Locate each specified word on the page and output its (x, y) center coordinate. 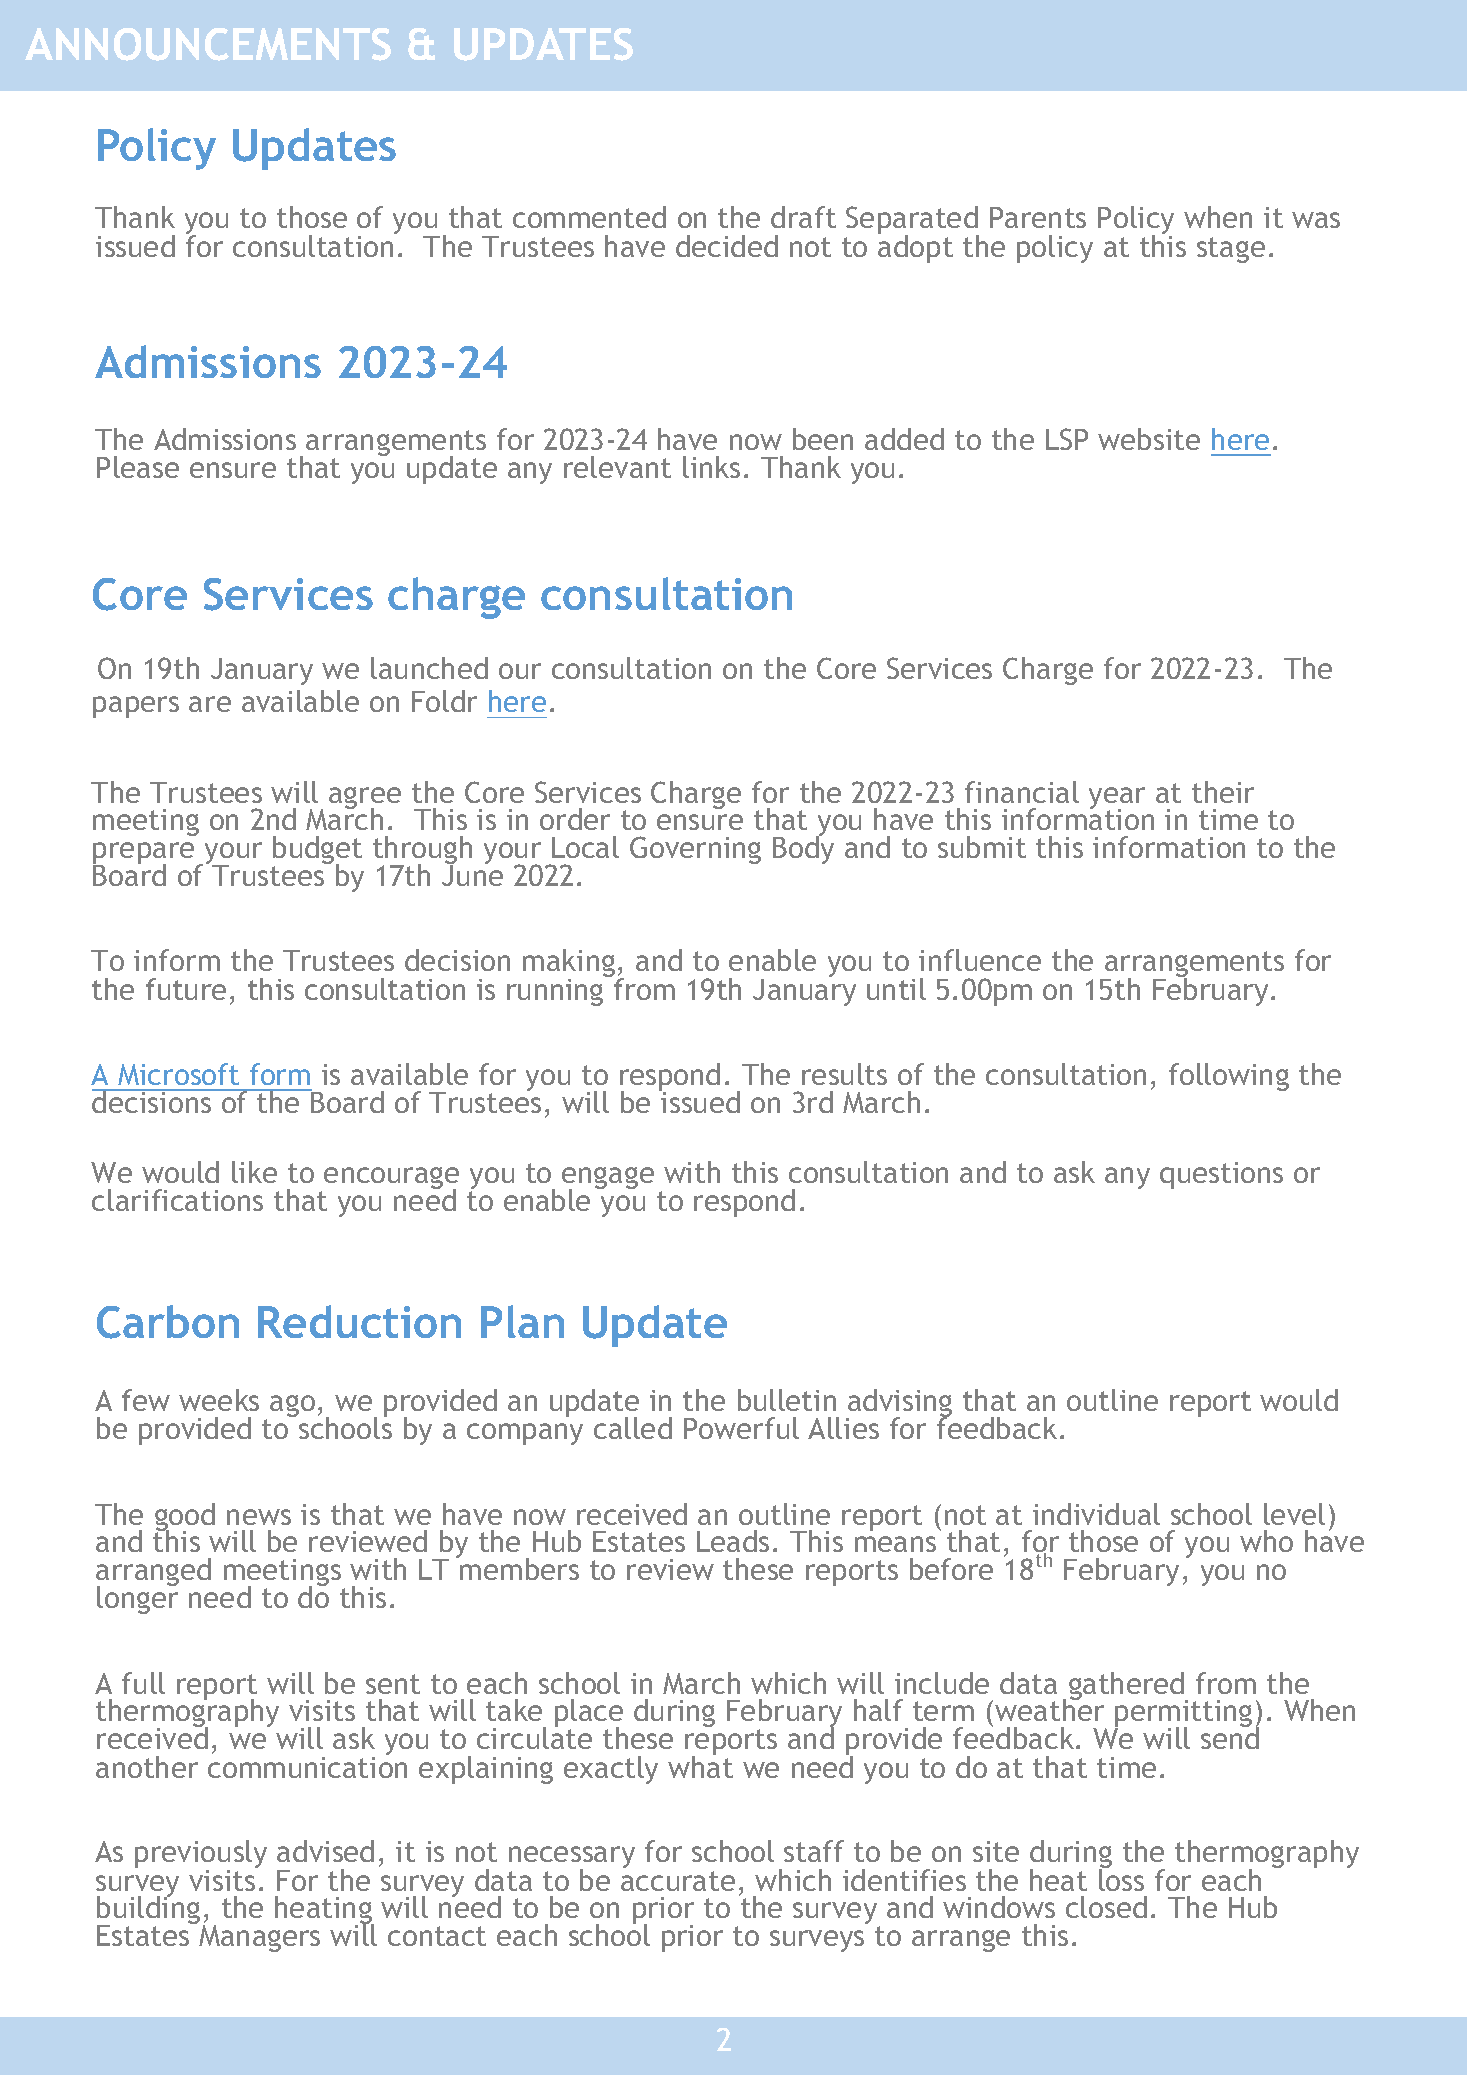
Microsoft (178, 1074)
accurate (678, 1881)
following (1229, 1077)
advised (325, 1851)
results (844, 1074)
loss (1121, 1878)
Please (138, 467)
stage (1231, 250)
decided (727, 246)
